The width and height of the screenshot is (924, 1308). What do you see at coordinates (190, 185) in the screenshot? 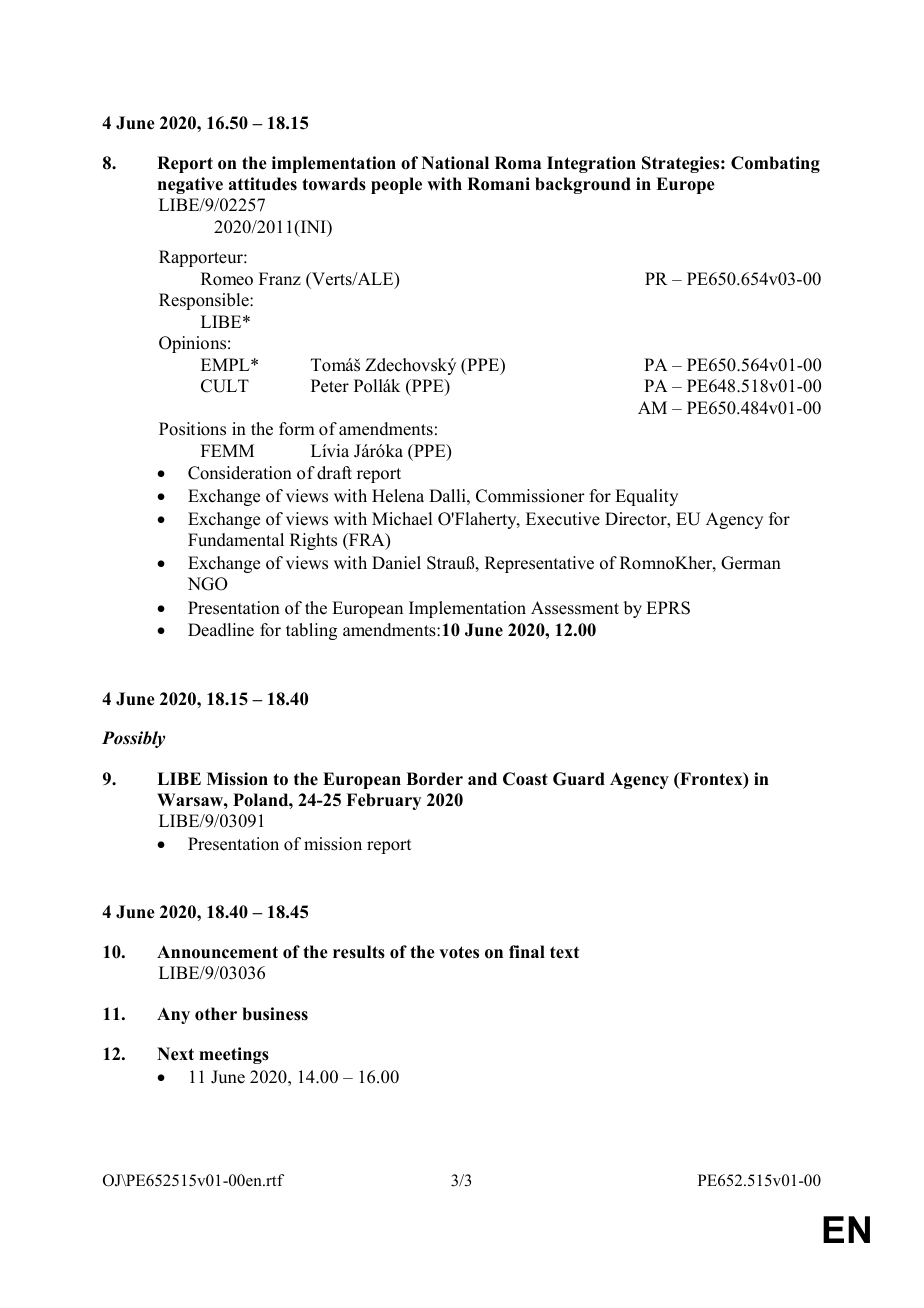
I see `negative` at bounding box center [190, 185].
